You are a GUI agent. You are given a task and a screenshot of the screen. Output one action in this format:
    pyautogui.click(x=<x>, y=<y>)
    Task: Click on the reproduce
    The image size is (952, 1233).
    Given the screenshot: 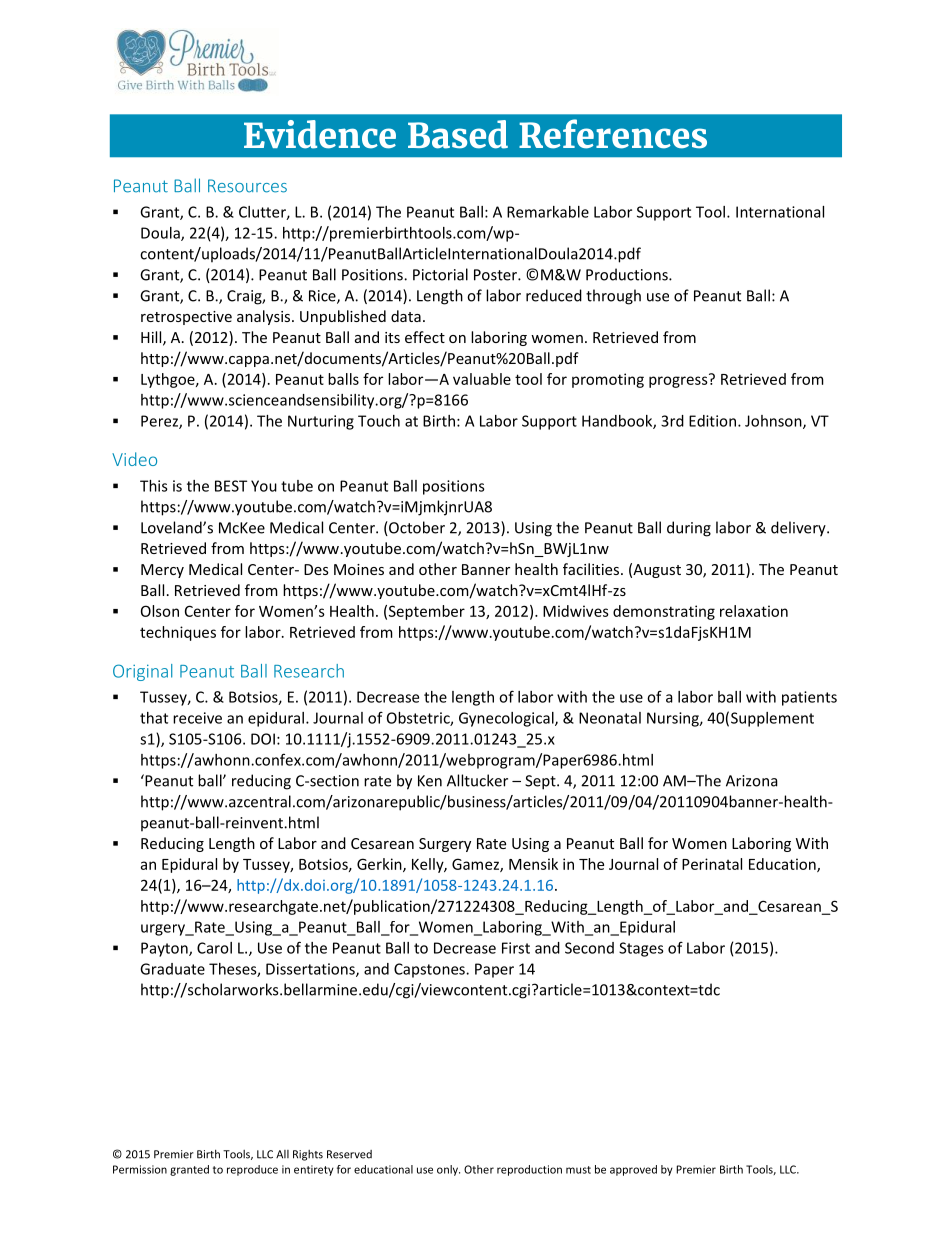 What is the action you would take?
    pyautogui.click(x=252, y=1170)
